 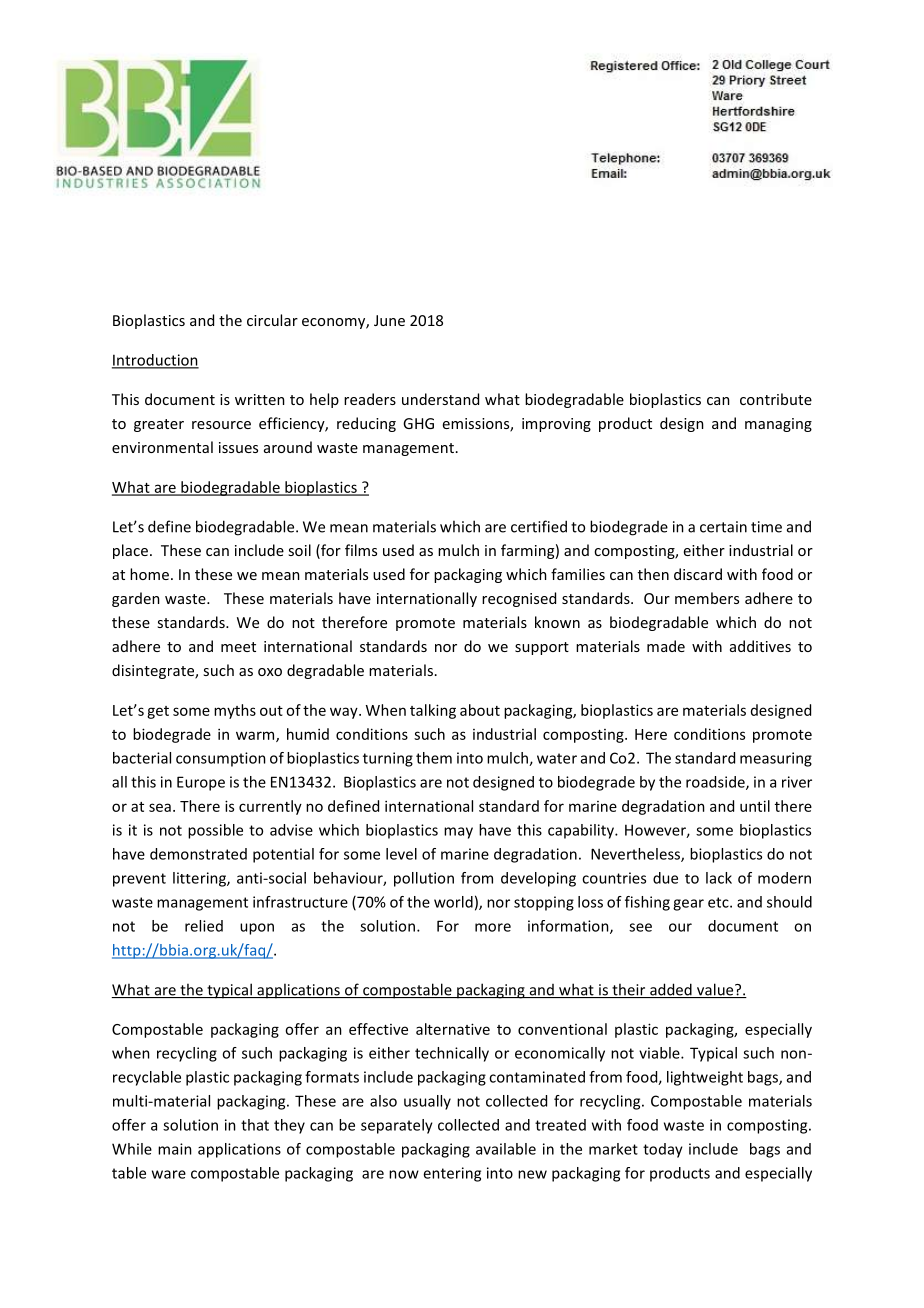 What do you see at coordinates (175, 1149) in the screenshot?
I see `main` at bounding box center [175, 1149].
